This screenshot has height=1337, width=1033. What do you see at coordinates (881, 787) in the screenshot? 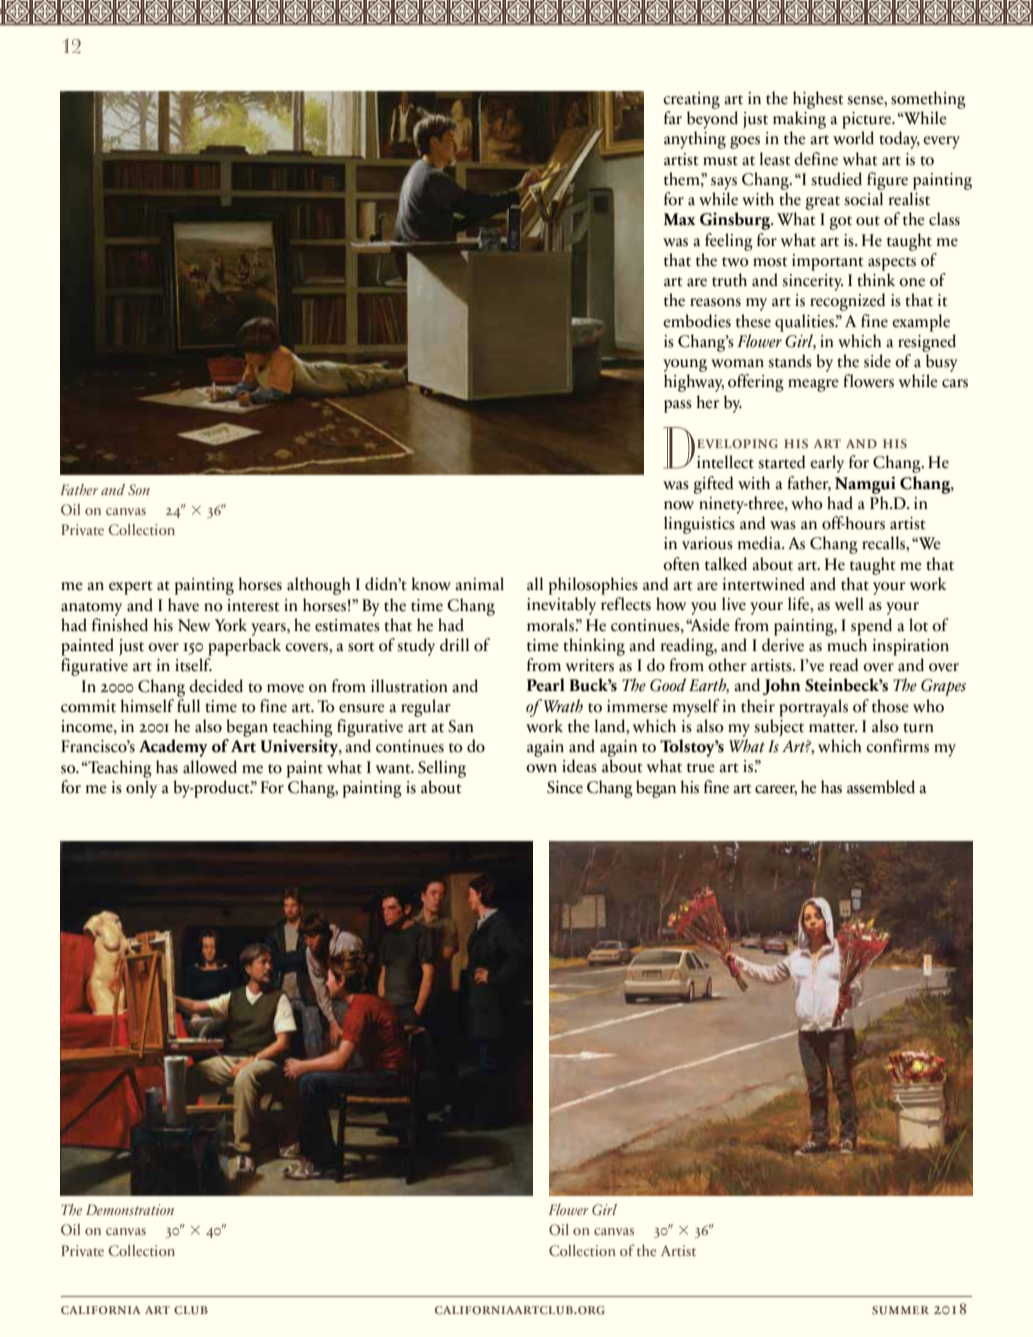
I see `assembled` at bounding box center [881, 787].
